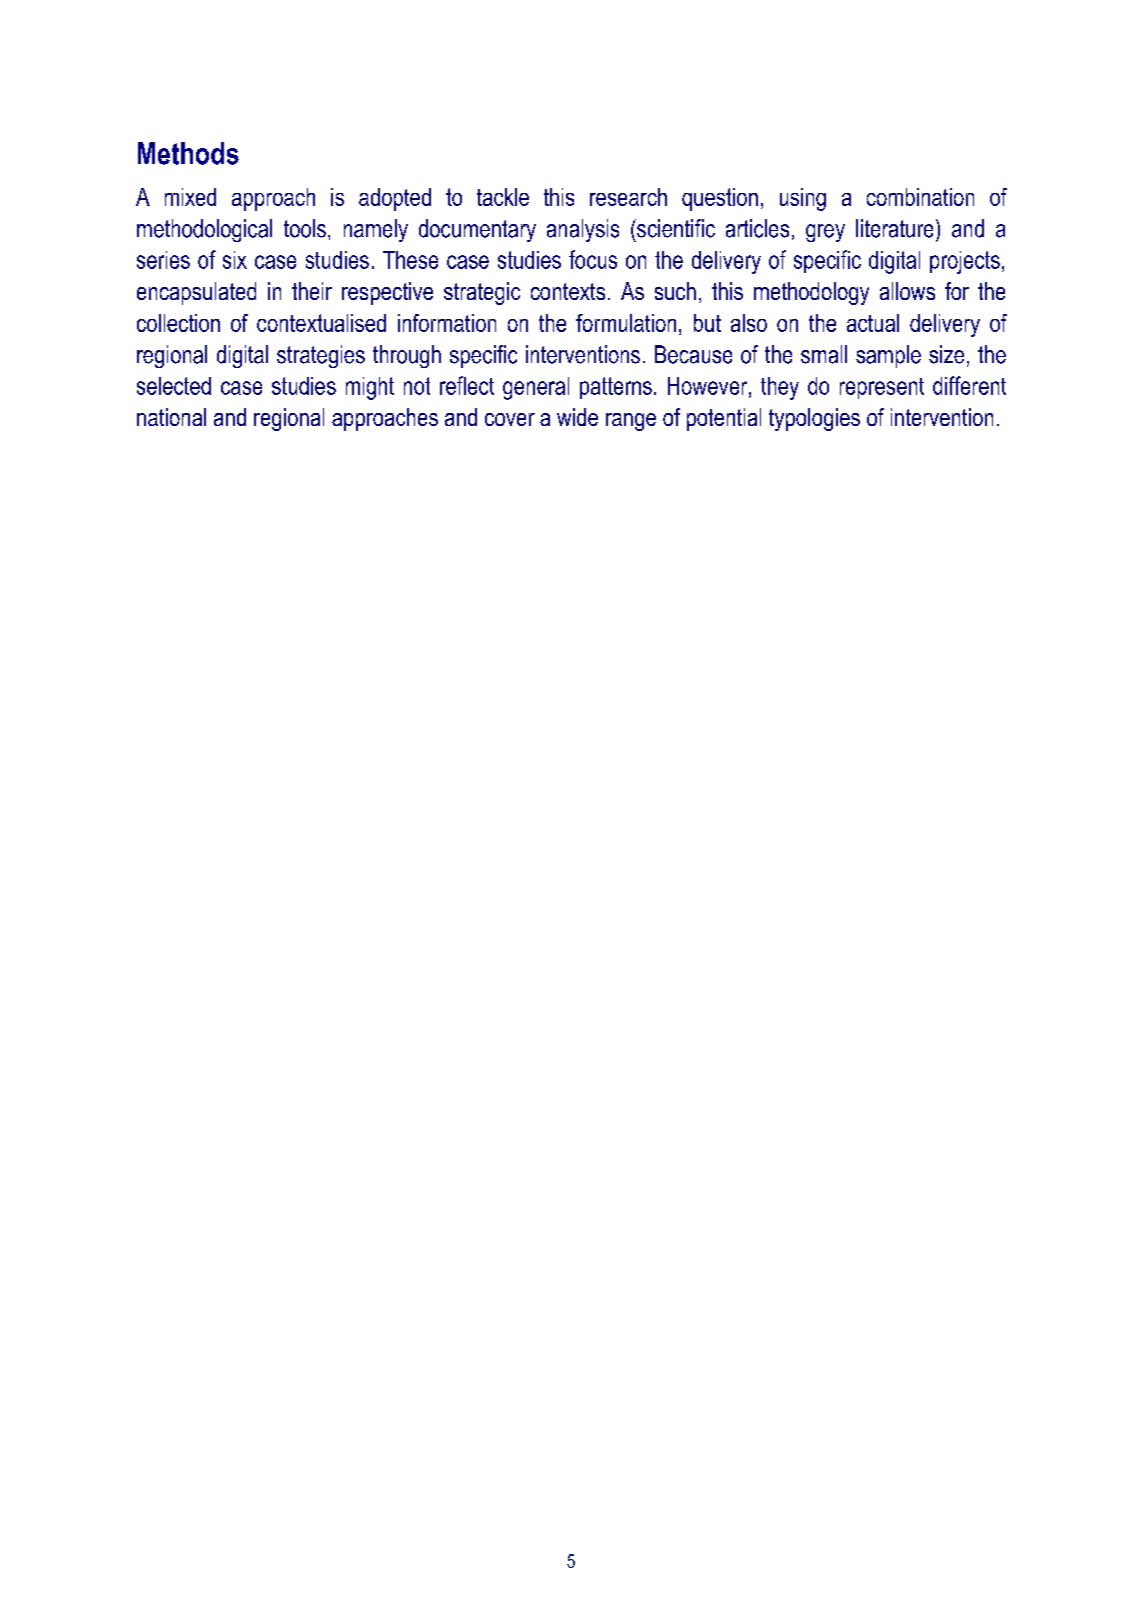 This document has height=1616, width=1142. I want to click on wide, so click(577, 417).
